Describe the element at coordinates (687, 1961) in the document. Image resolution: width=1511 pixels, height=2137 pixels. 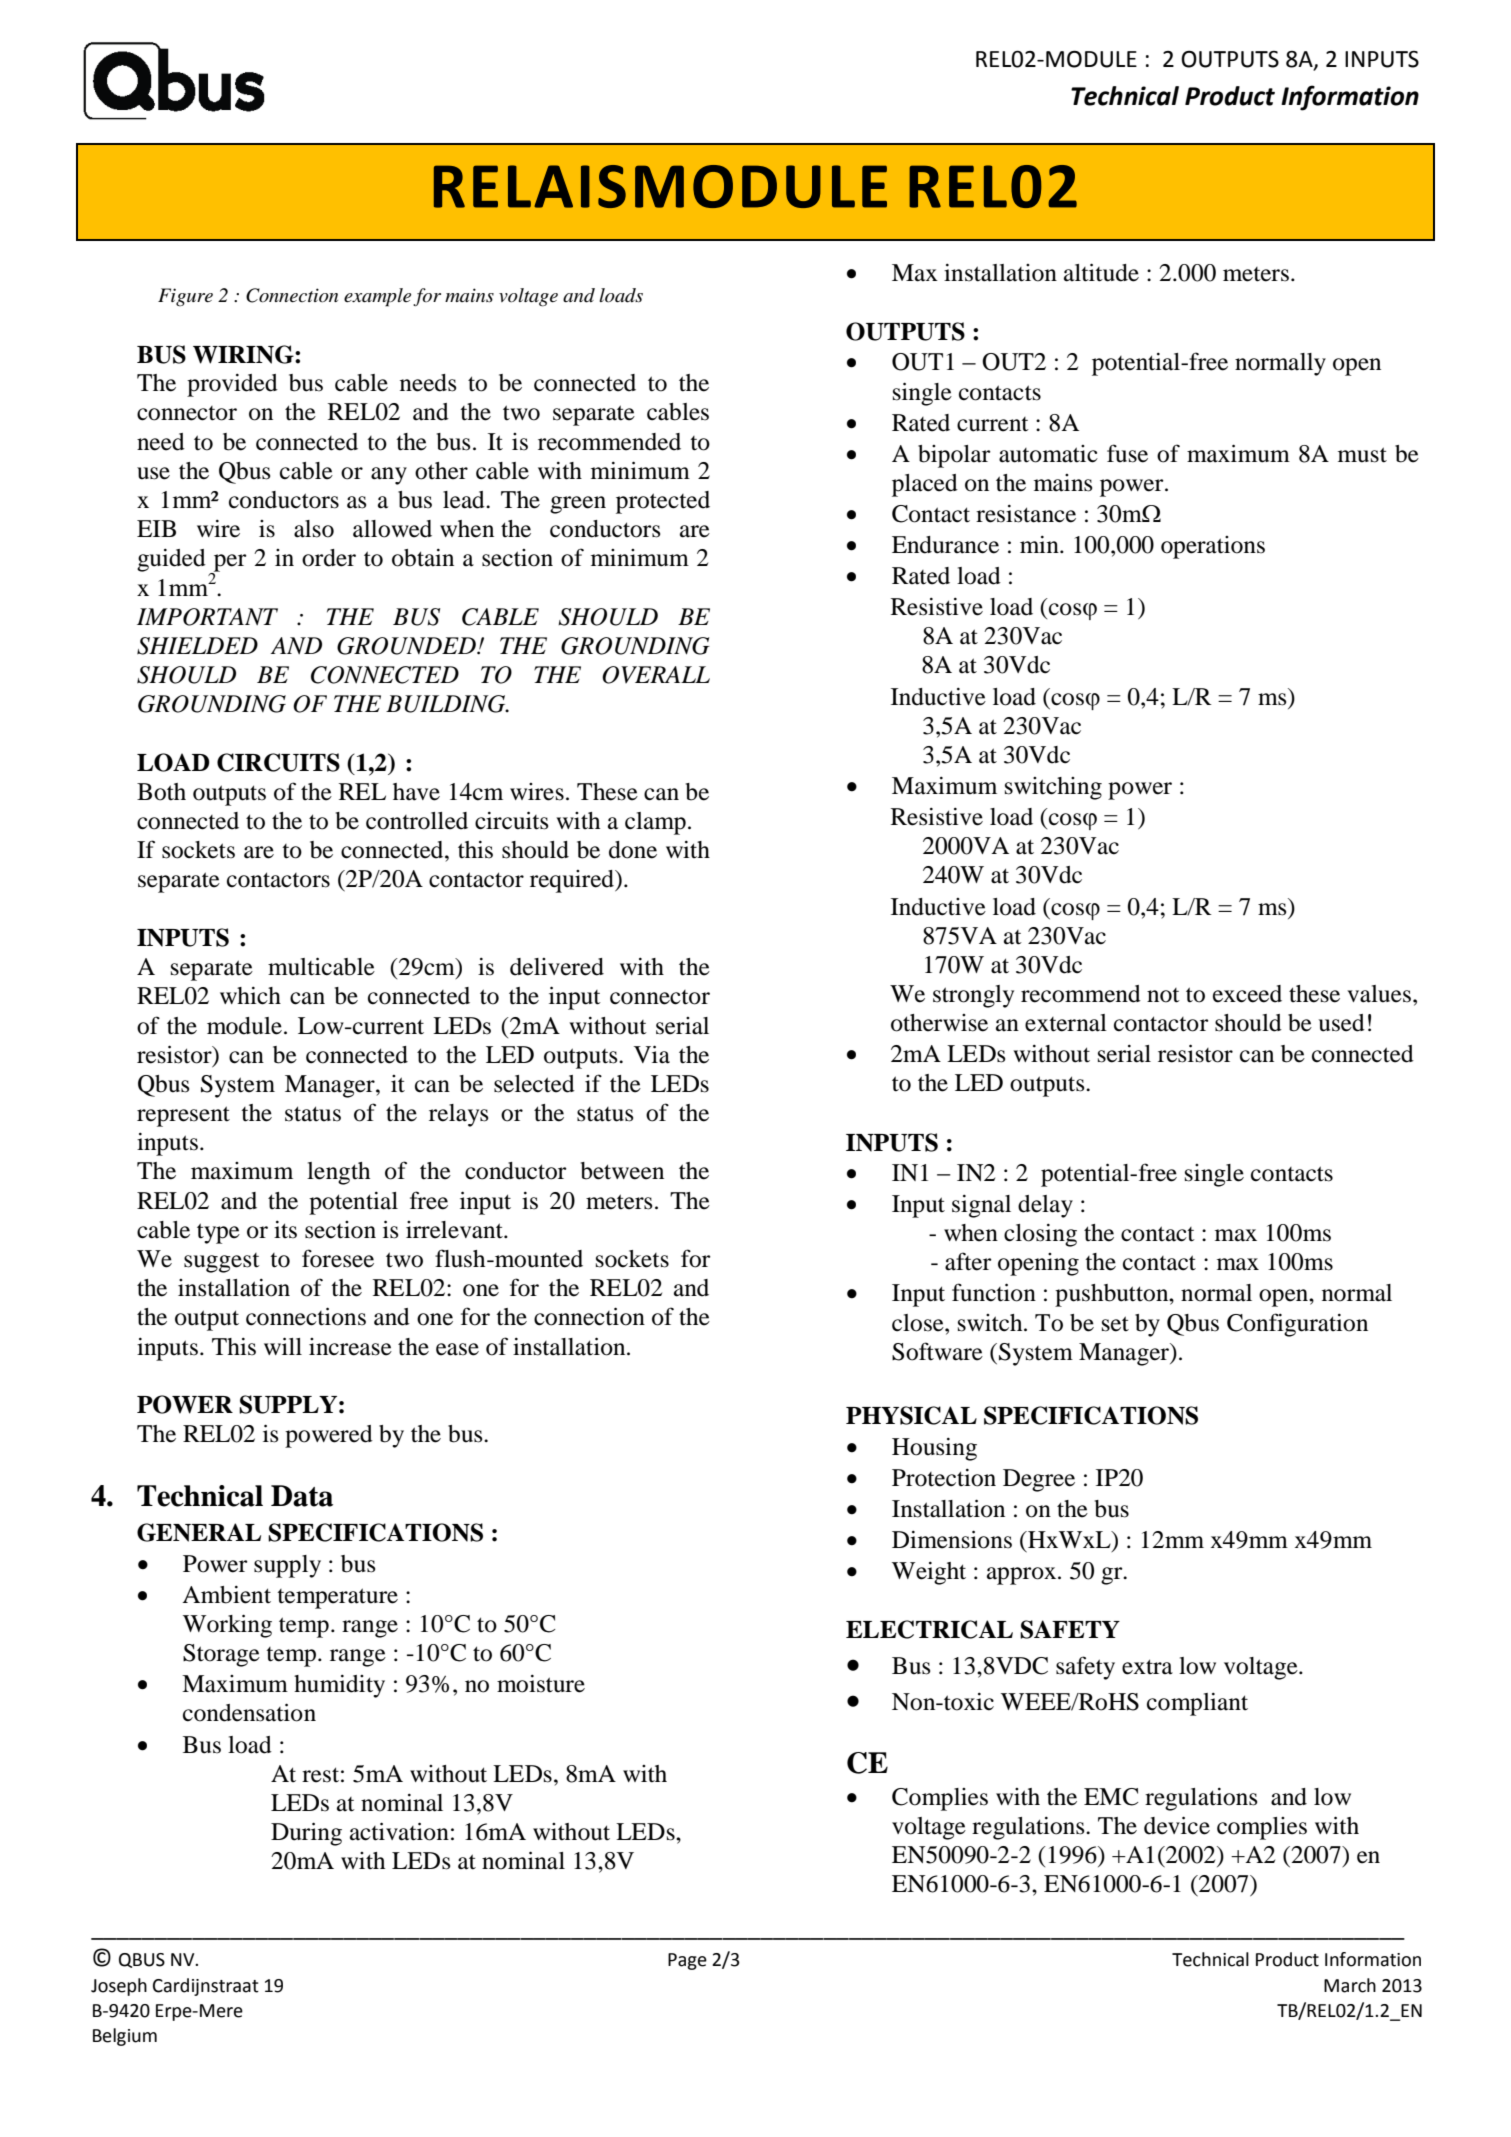
I see `Page` at that location.
